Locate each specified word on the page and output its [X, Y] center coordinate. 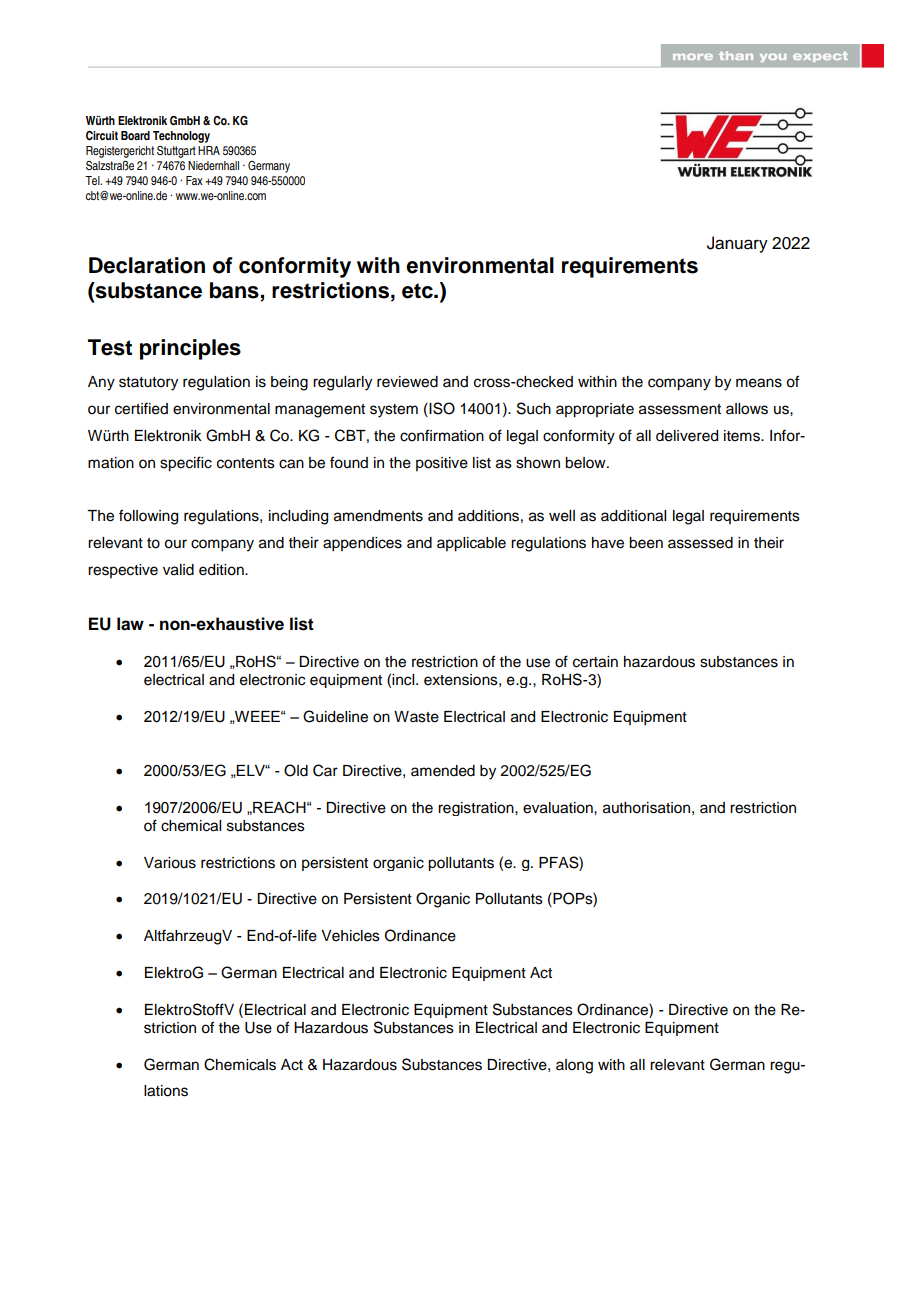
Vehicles [350, 936]
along [574, 1066]
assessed [700, 543]
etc [418, 291]
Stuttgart [176, 152]
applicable [471, 544]
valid [178, 570]
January [737, 244]
